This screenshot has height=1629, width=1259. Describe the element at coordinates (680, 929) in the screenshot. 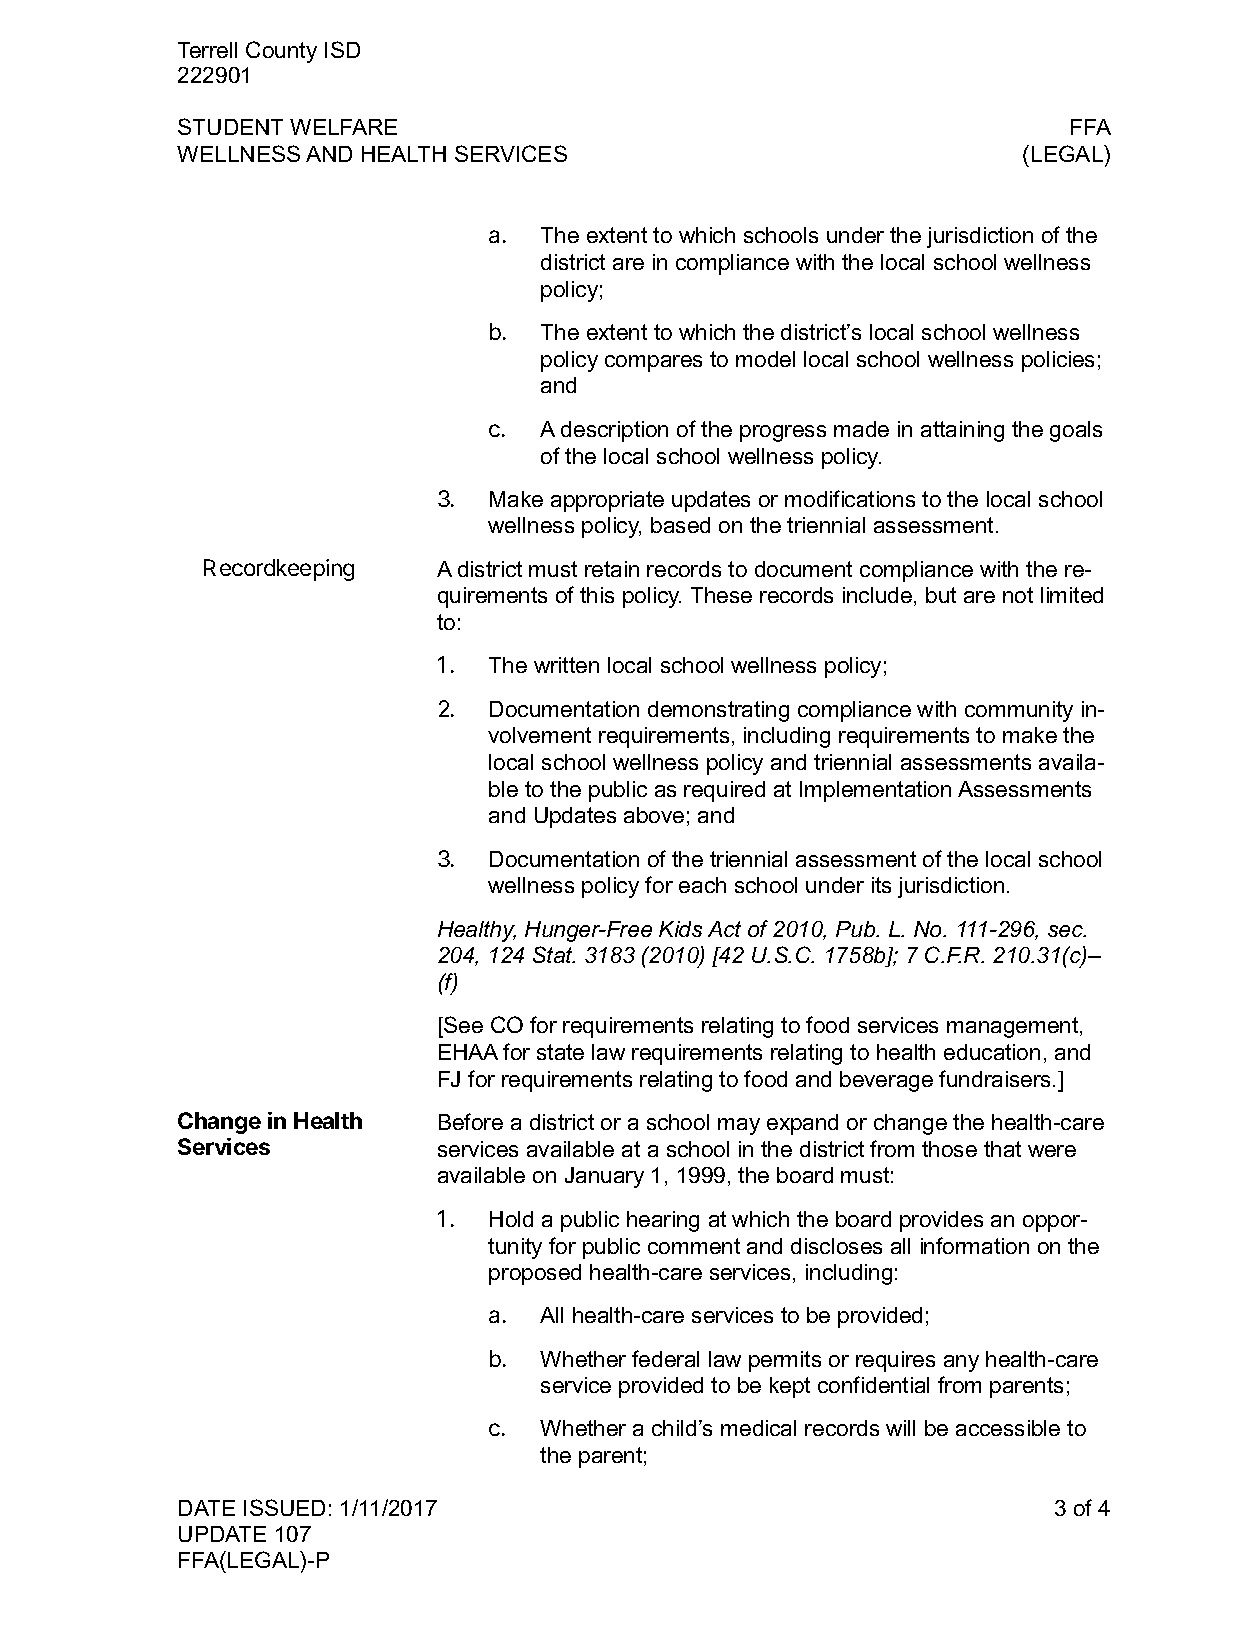

I see `Kids` at that location.
